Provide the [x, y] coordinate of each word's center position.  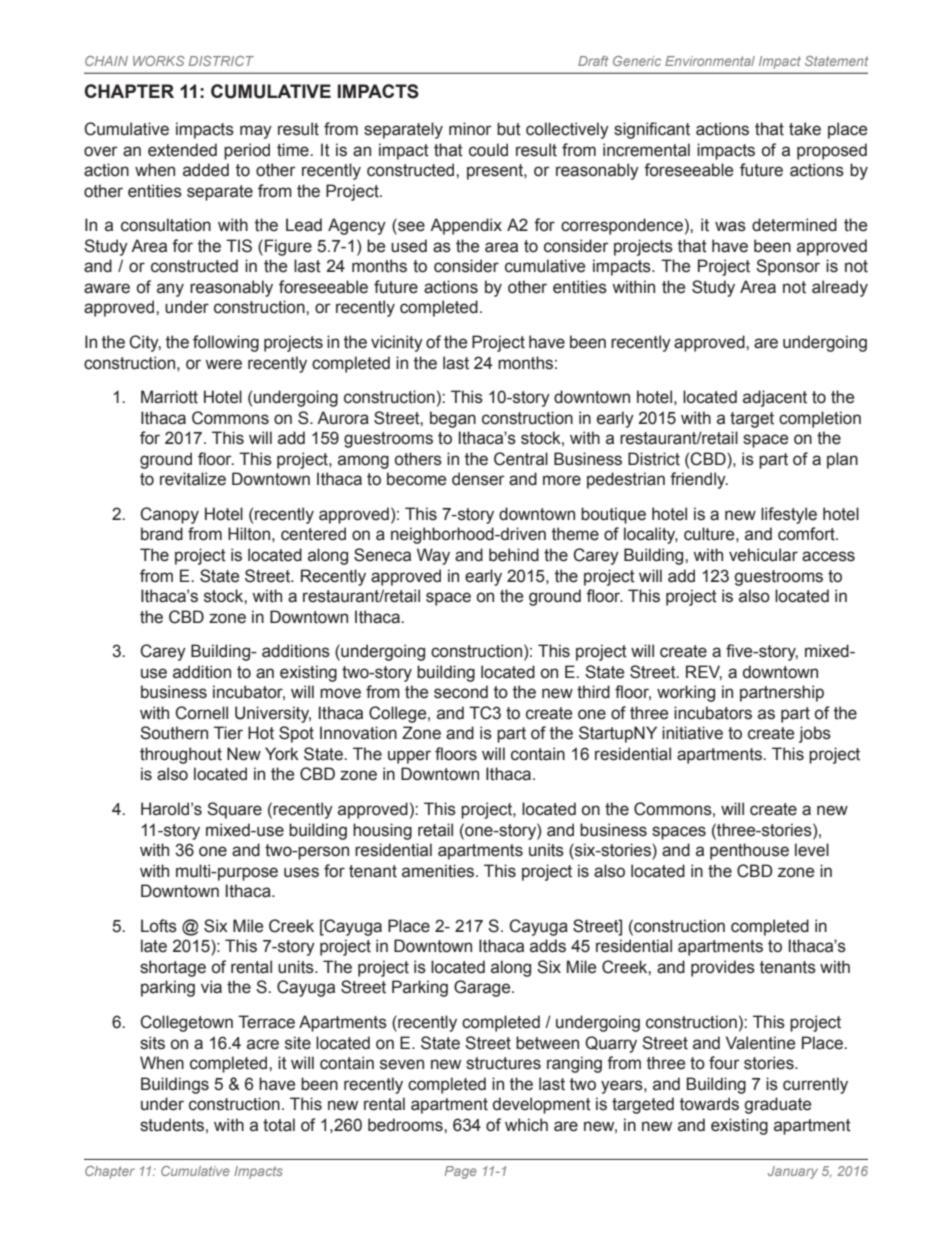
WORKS [159, 61]
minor [470, 129]
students [172, 1125]
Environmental [710, 61]
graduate [777, 1105]
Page [461, 1172]
